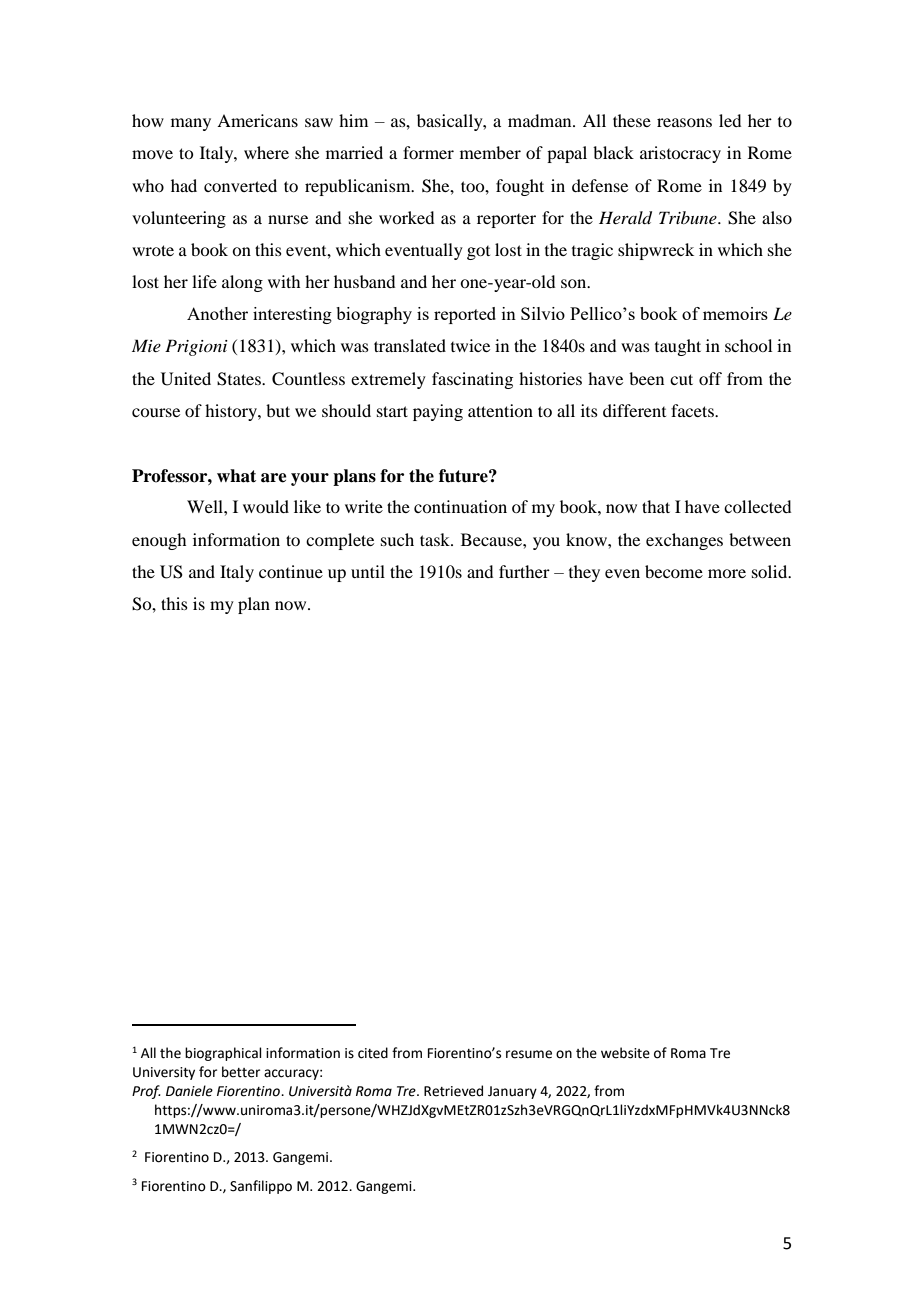 Image resolution: width=924 pixels, height=1309 pixels. Describe the element at coordinates (656, 506) in the screenshot. I see `that` at that location.
